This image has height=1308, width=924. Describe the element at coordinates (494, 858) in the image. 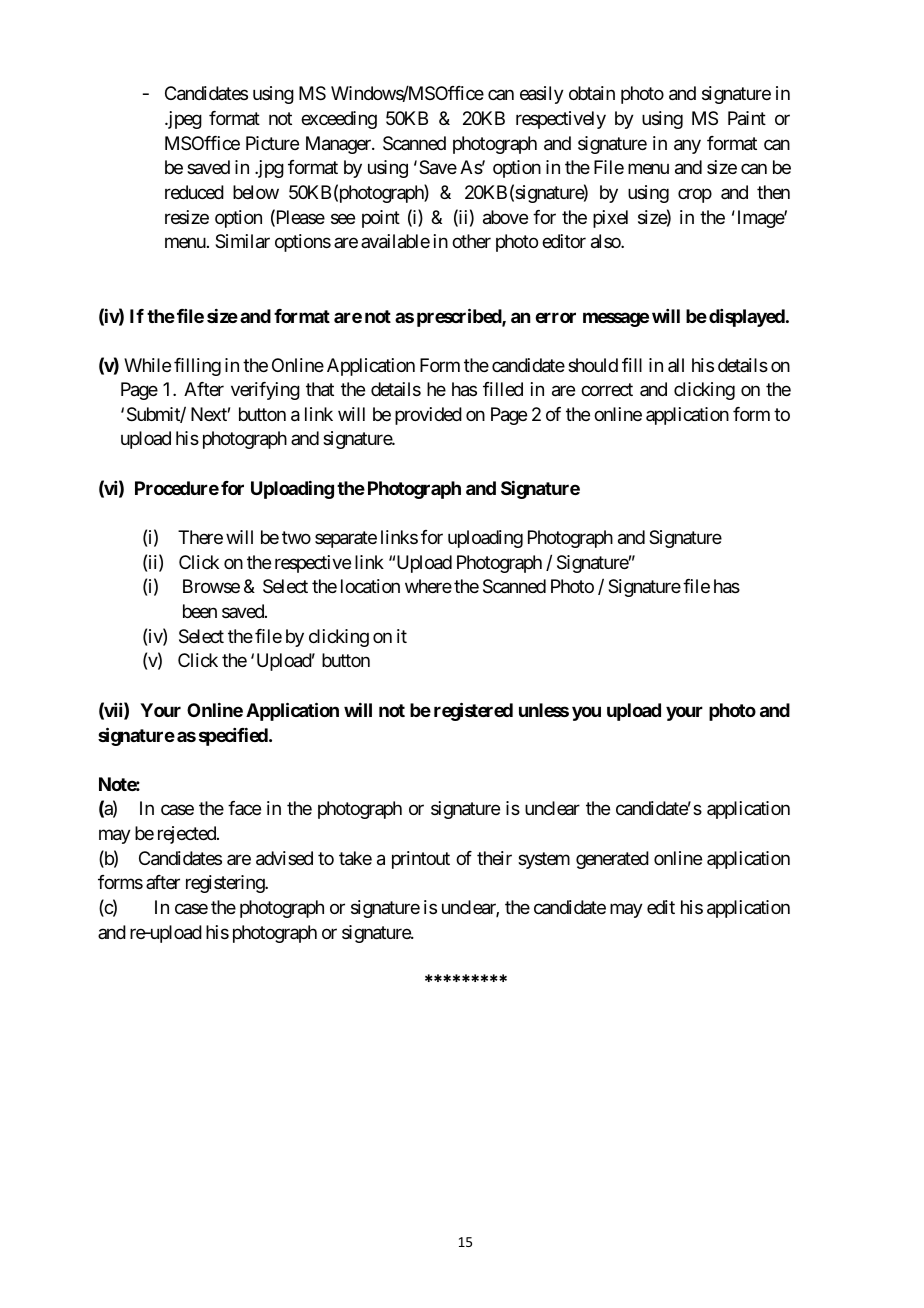

I see `their` at that location.
